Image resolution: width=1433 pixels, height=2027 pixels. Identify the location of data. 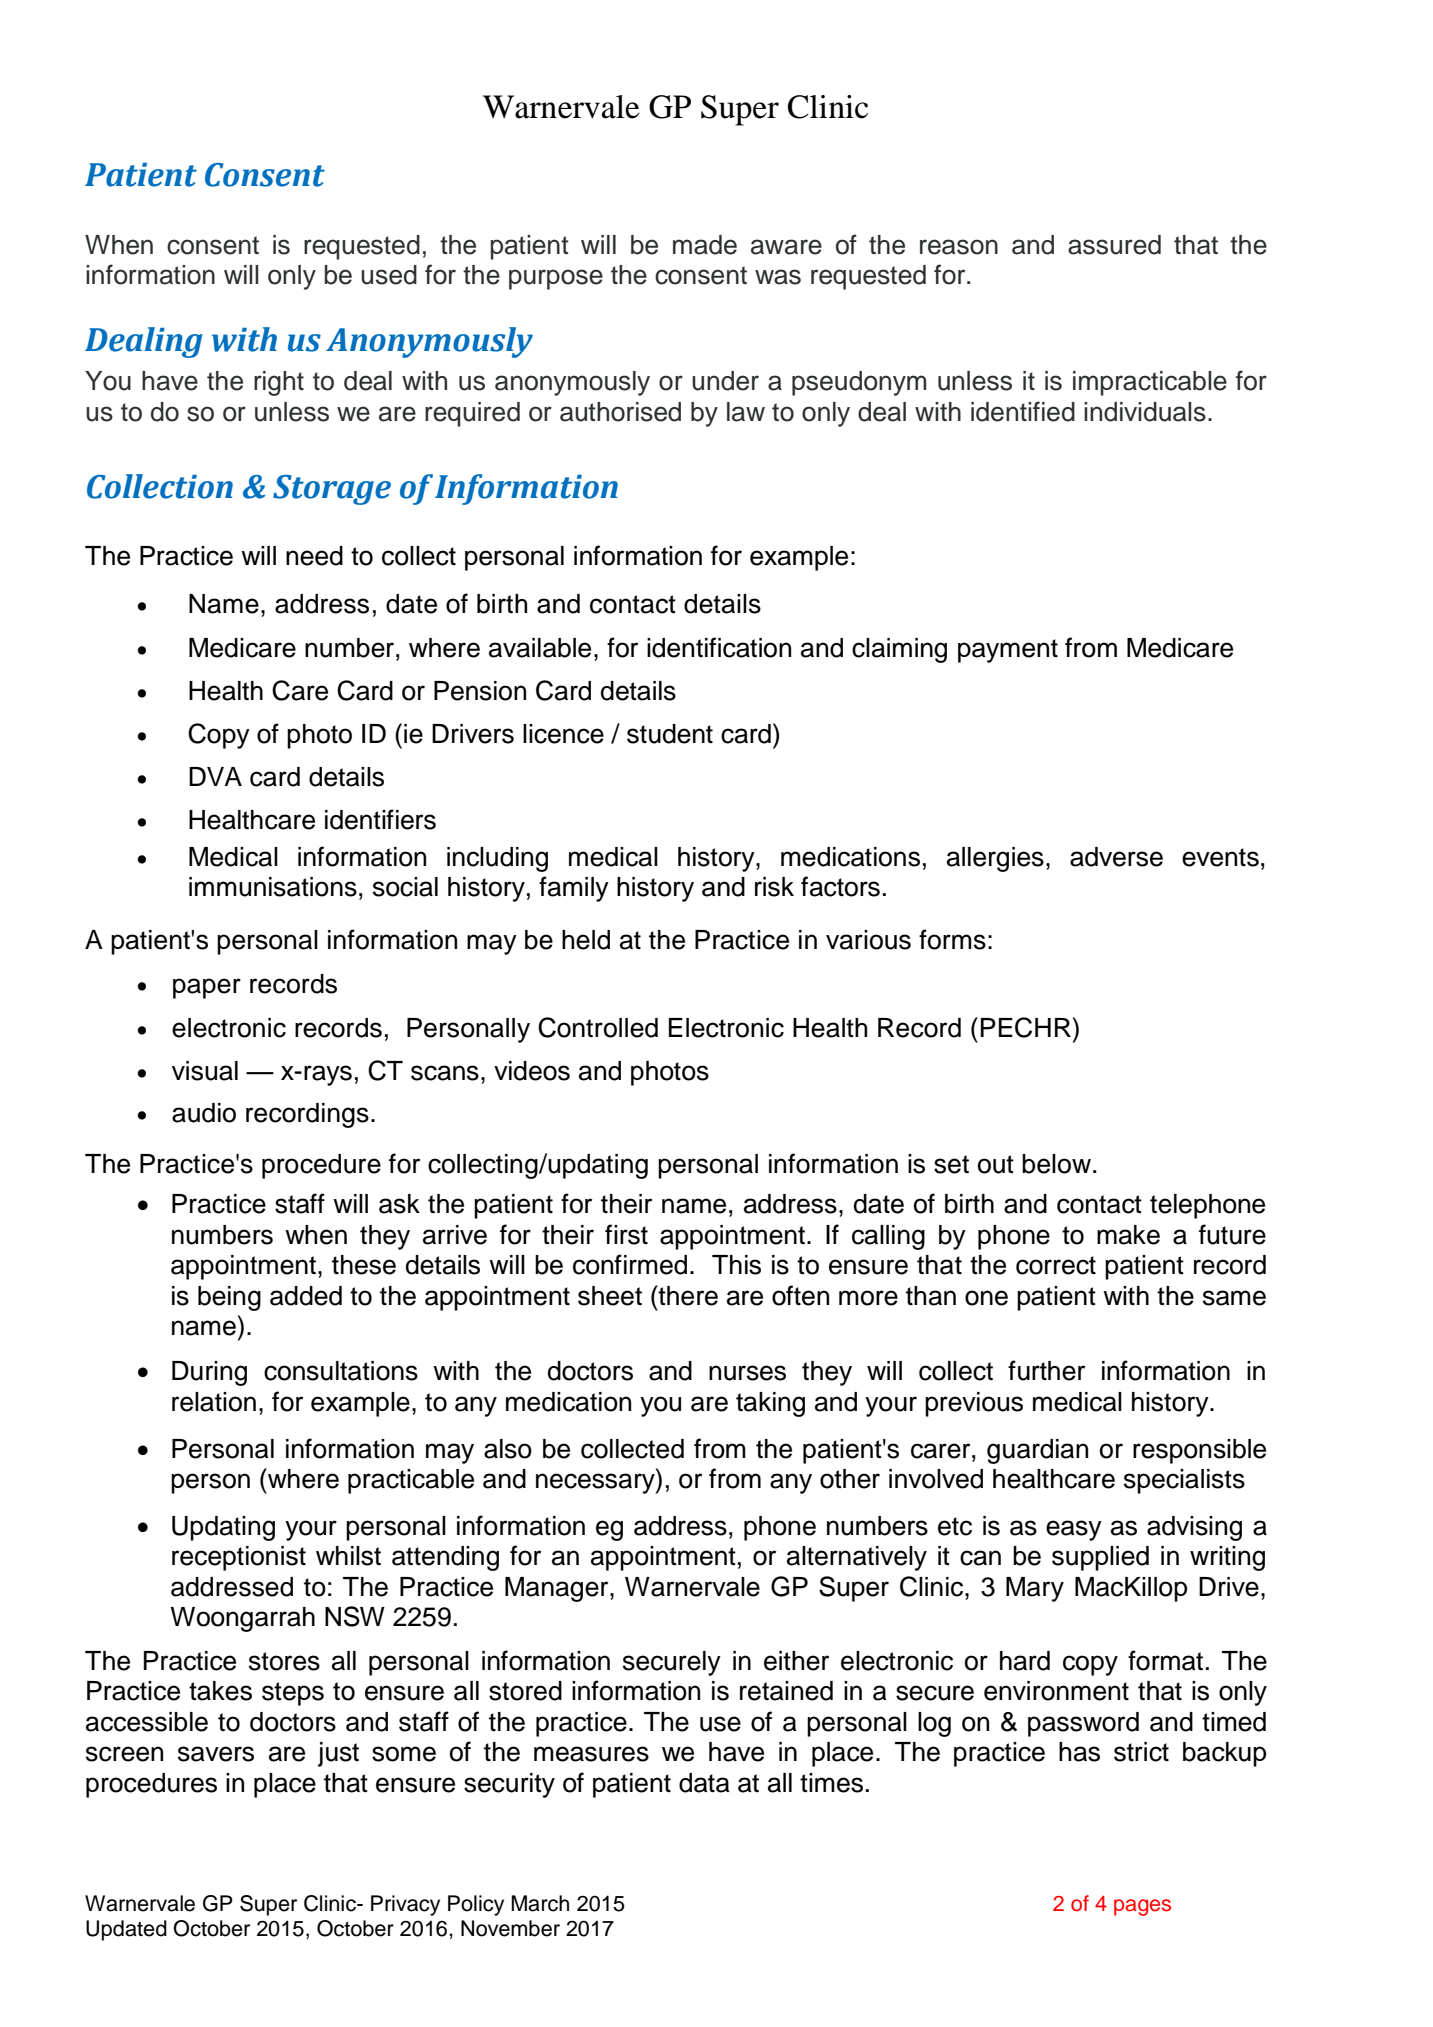
(704, 1783).
